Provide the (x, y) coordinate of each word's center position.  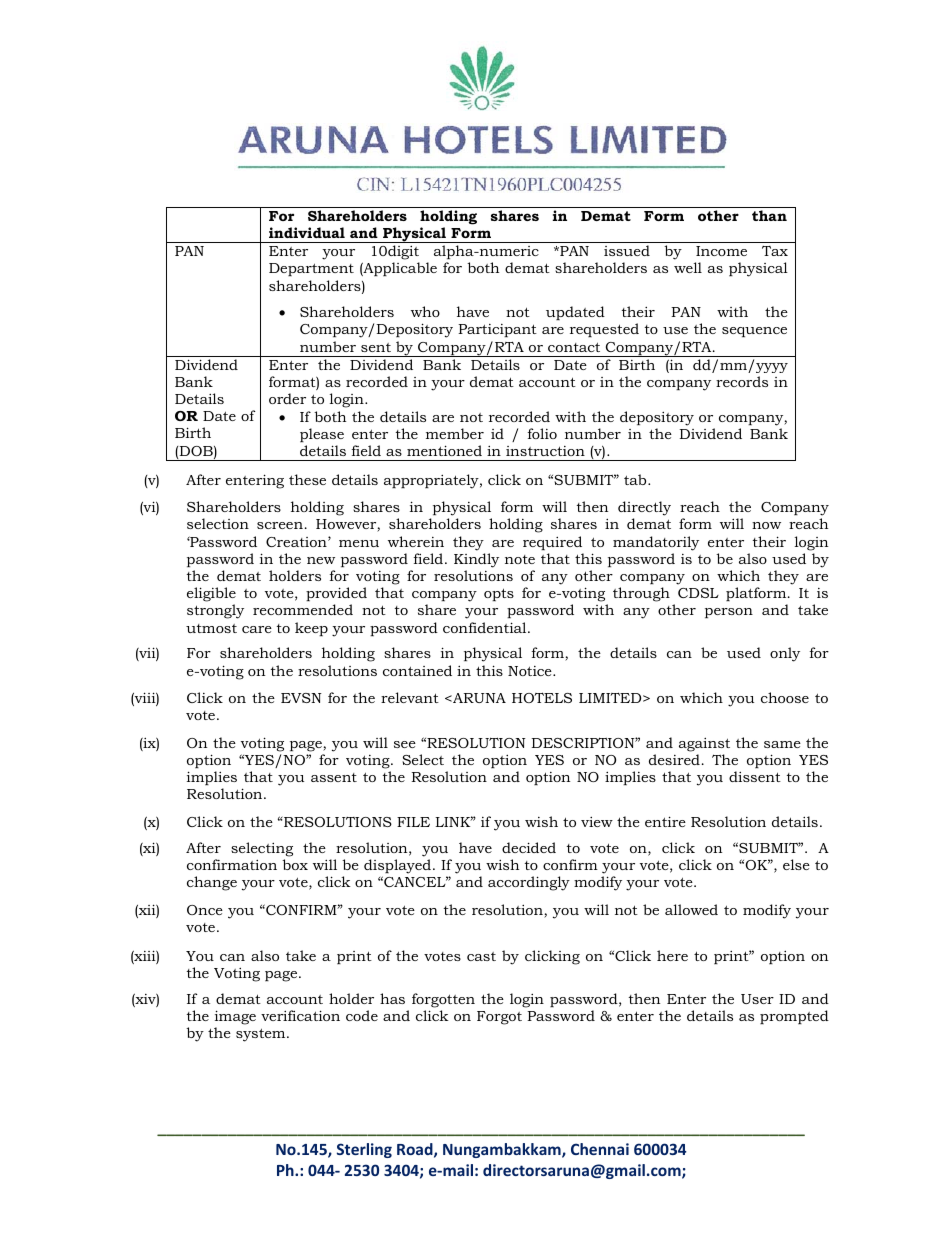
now (766, 525)
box (295, 864)
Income (721, 251)
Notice (531, 671)
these (307, 479)
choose (785, 697)
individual (307, 232)
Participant (497, 330)
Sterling (364, 1150)
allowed (691, 909)
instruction (545, 451)
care (257, 629)
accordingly (529, 883)
